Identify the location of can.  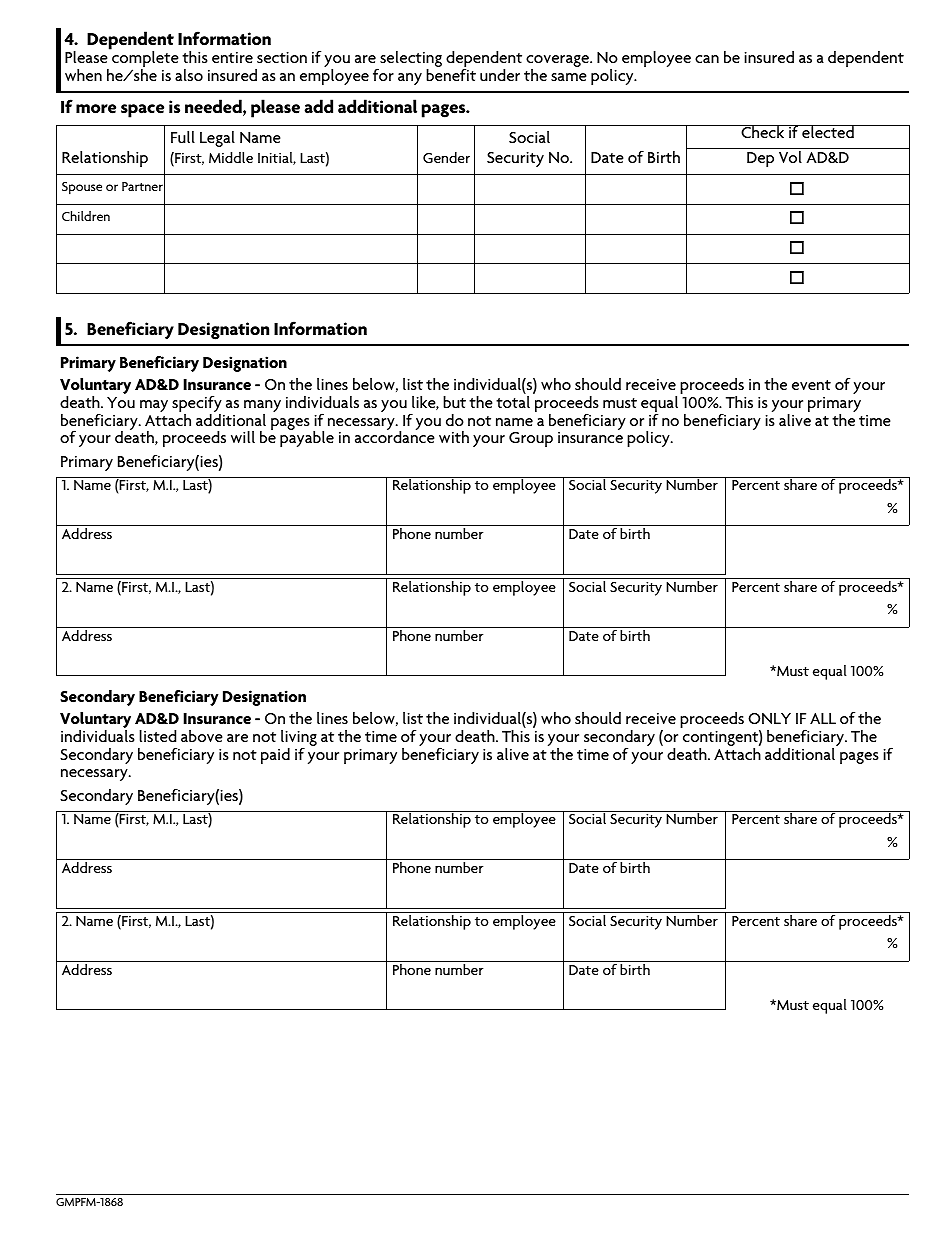
(707, 59).
